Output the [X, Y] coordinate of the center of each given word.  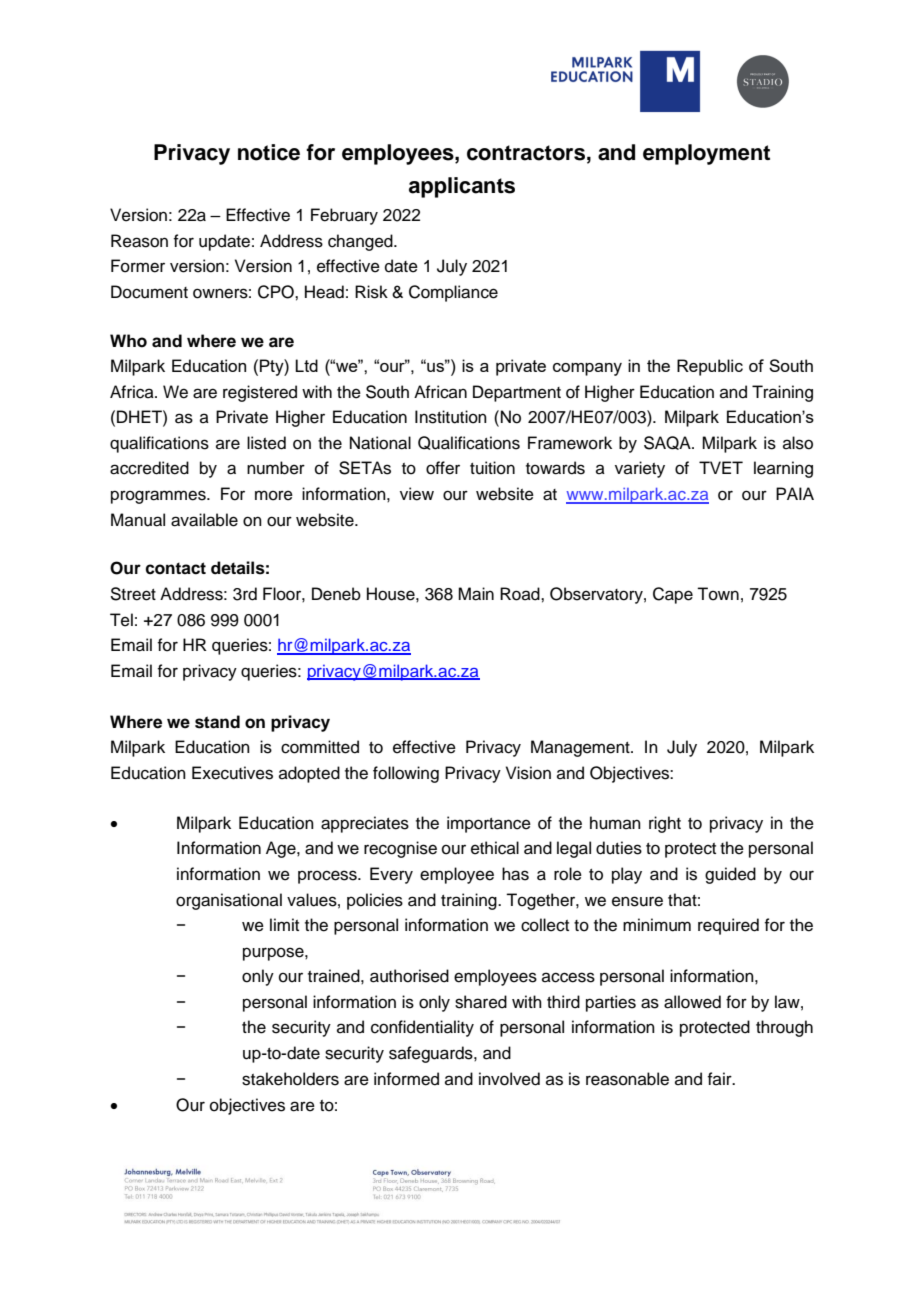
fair [720, 1078]
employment [706, 154]
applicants [462, 187]
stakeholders [290, 1079]
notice [269, 152]
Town [718, 594]
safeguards [432, 1054]
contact [175, 568]
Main [476, 594]
